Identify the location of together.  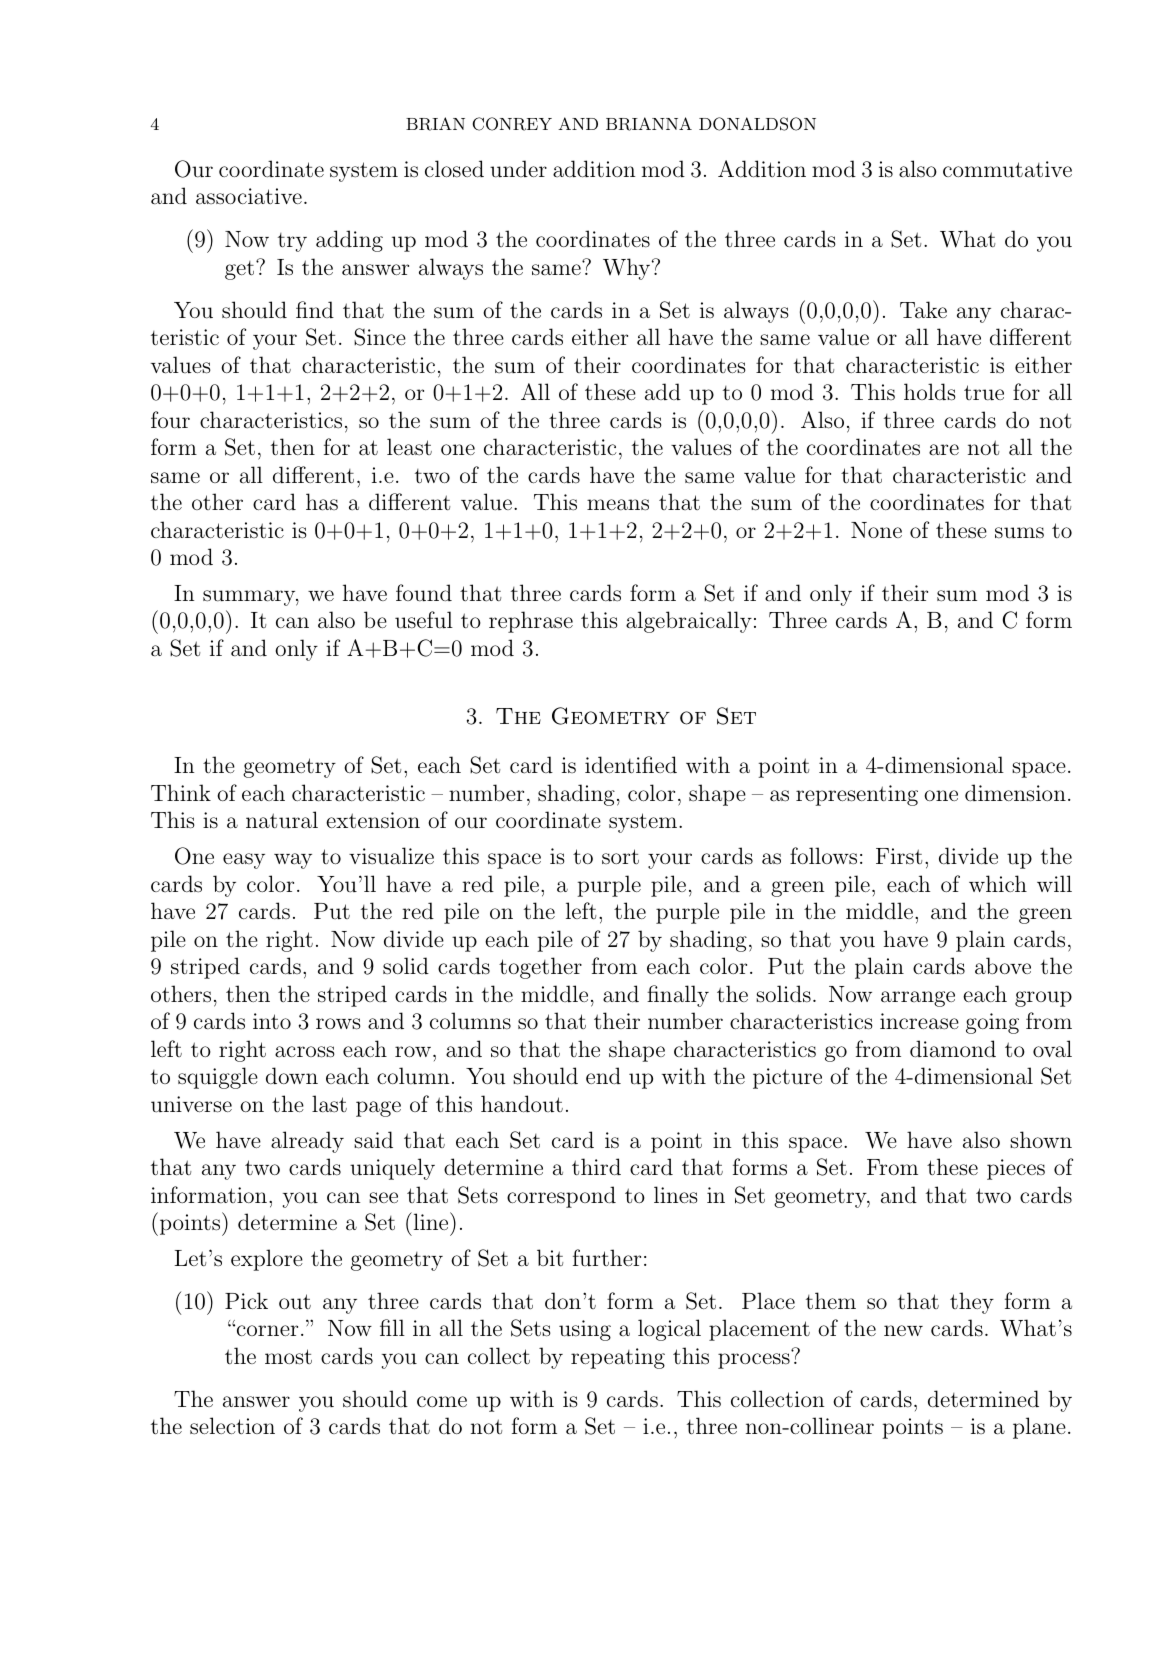
(540, 968).
